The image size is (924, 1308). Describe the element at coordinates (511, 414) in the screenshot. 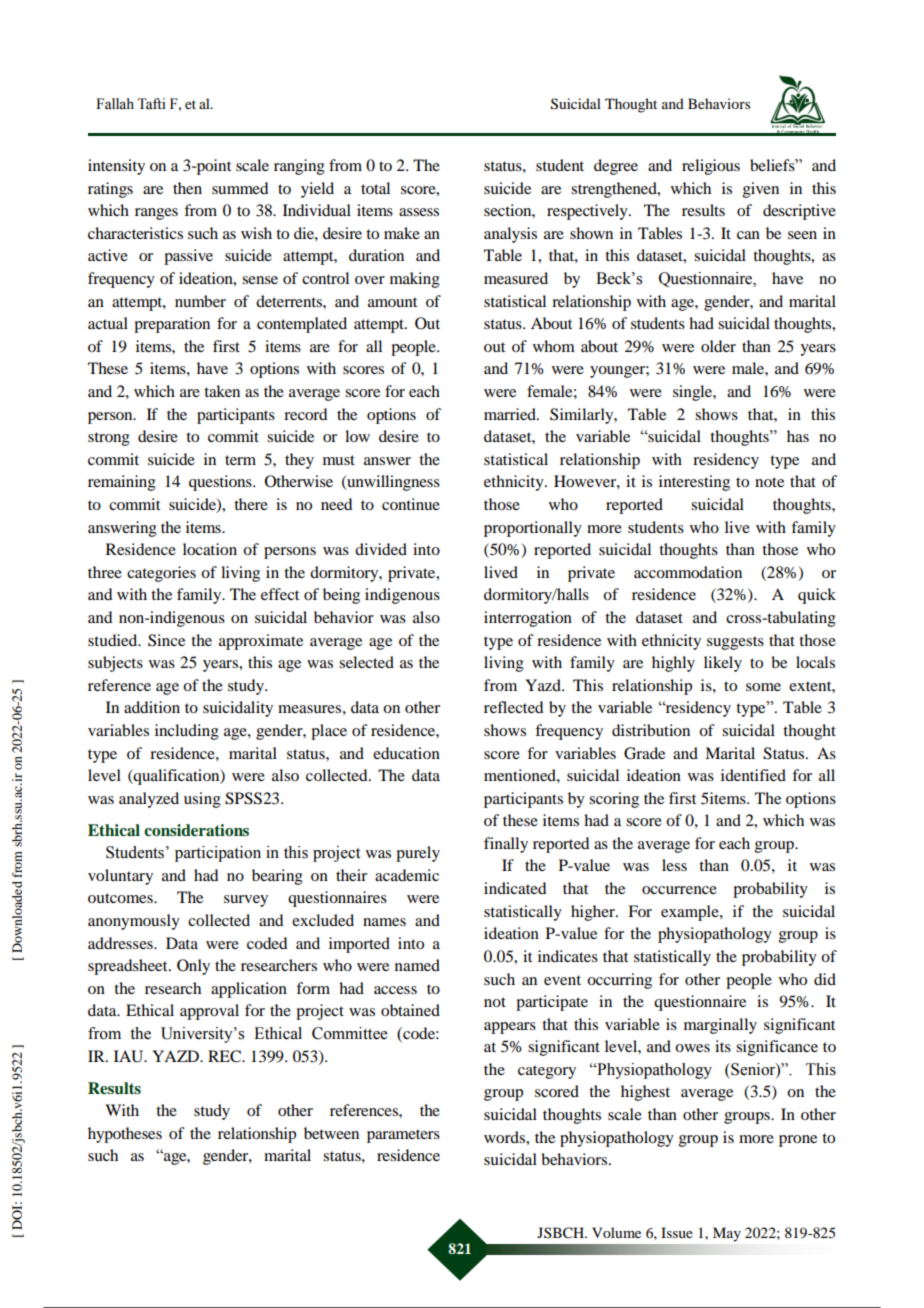

I see `married` at that location.
